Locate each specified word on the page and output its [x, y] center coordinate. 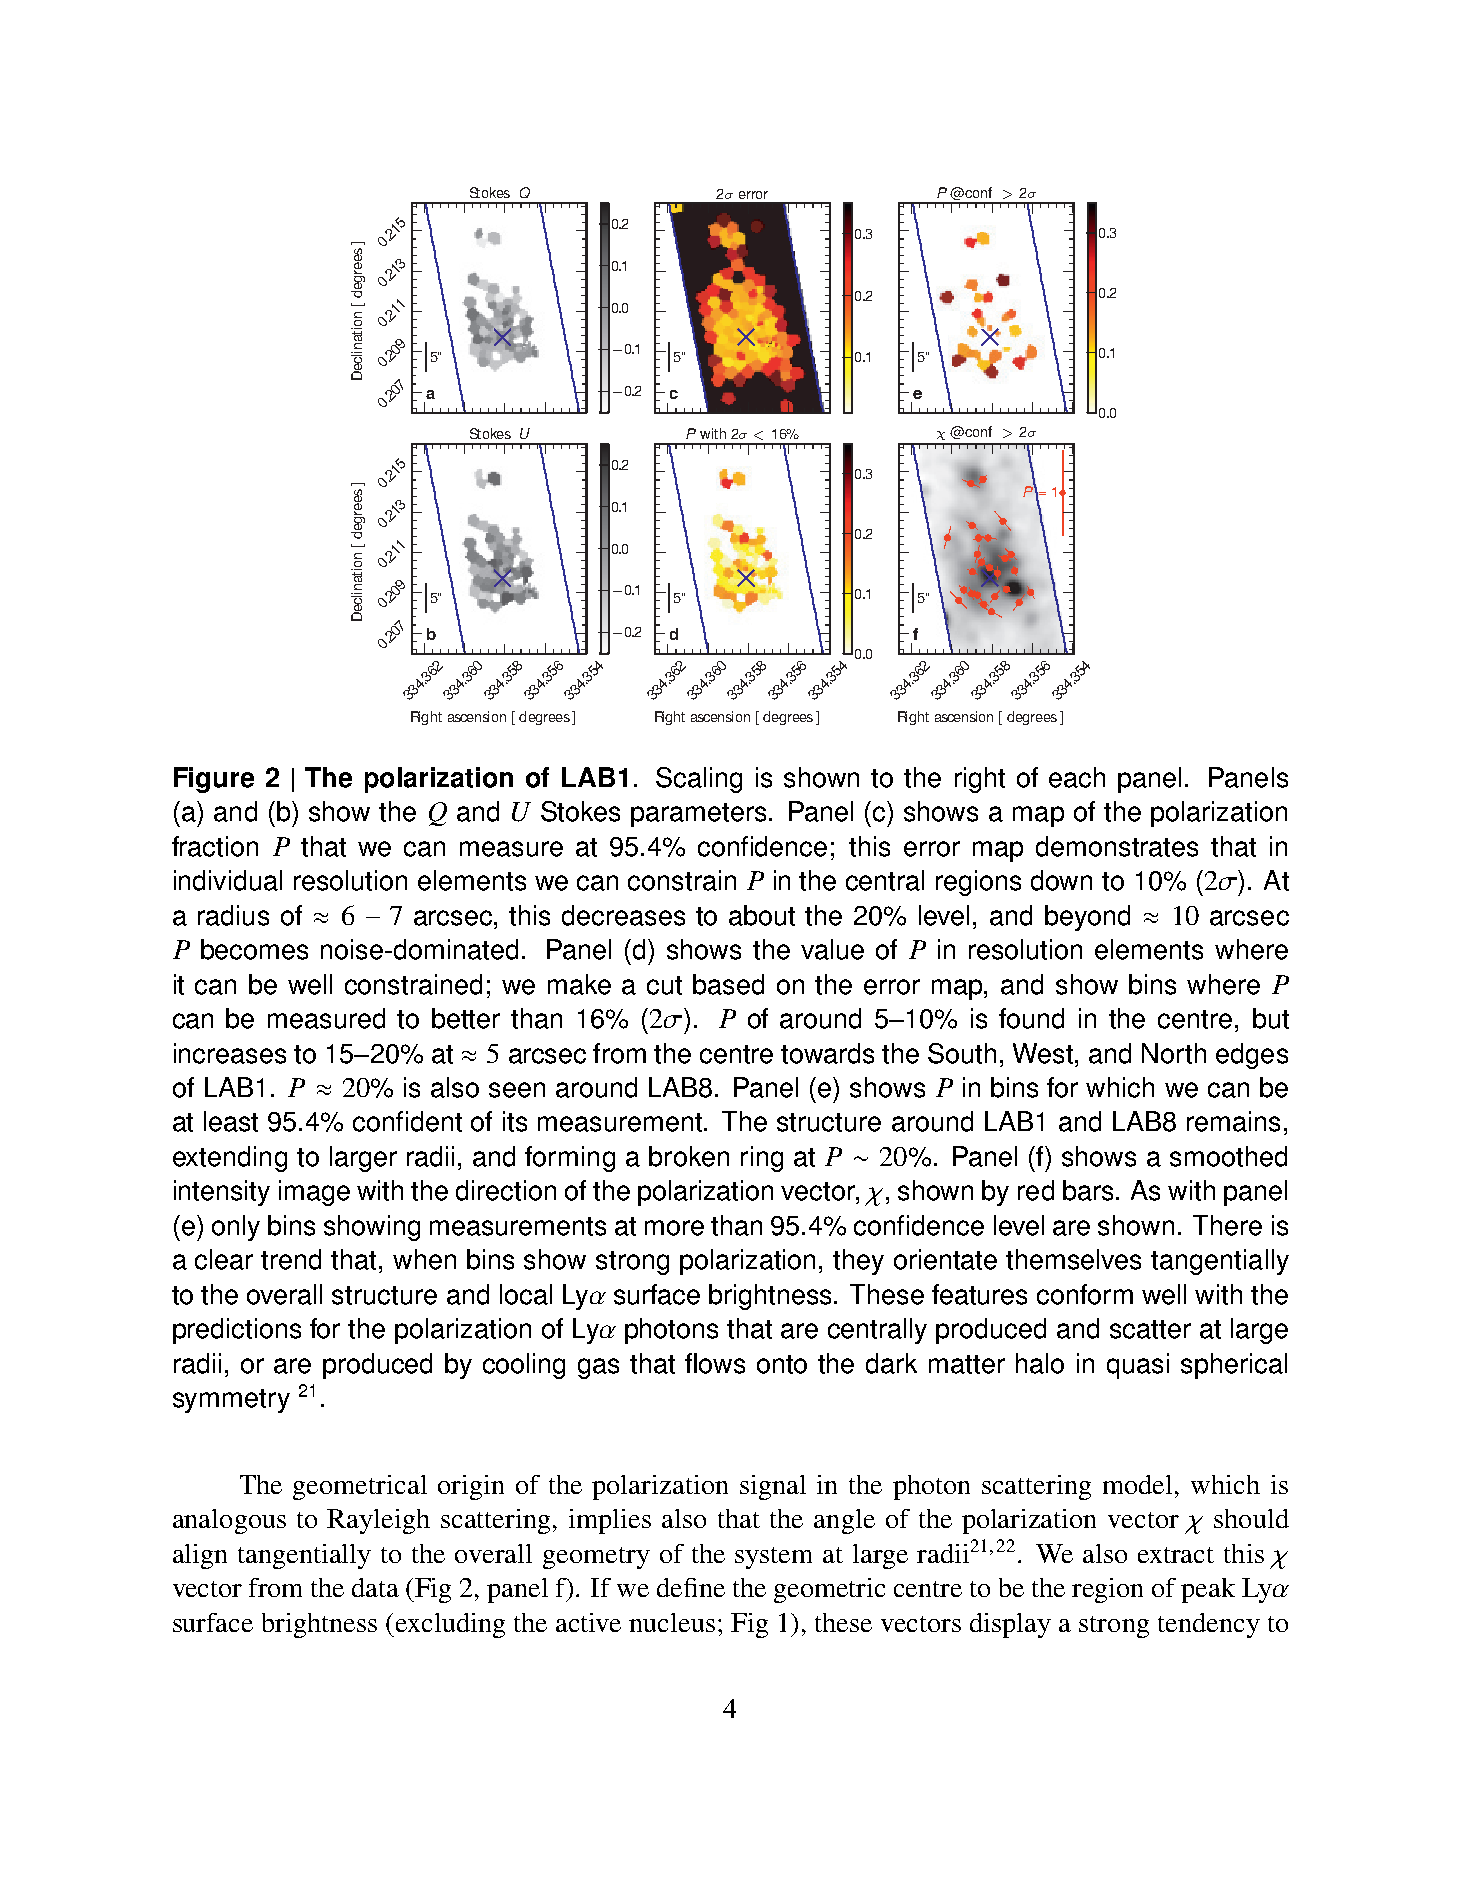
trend [291, 1259]
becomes [254, 949]
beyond [1087, 918]
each [1077, 777]
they [858, 1262]
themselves [1073, 1259]
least [231, 1121]
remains [1233, 1121]
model [1137, 1484]
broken [689, 1156]
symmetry [231, 1401]
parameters [698, 815]
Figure [214, 780]
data [375, 1587]
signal [773, 1487]
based [728, 984]
